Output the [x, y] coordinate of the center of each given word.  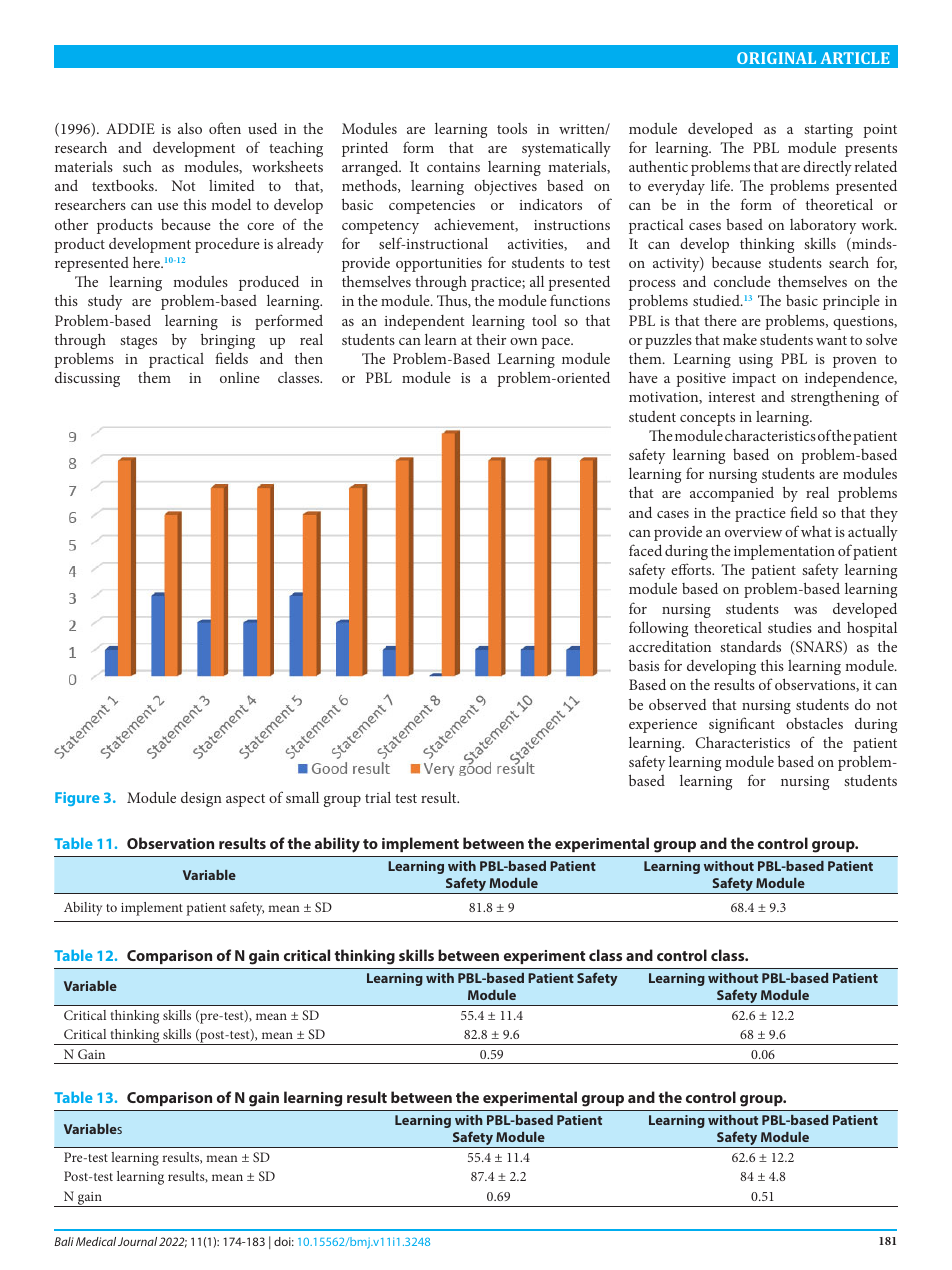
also [190, 128]
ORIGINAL [776, 58]
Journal [137, 1241]
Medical [96, 1241]
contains [453, 167]
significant [742, 725]
